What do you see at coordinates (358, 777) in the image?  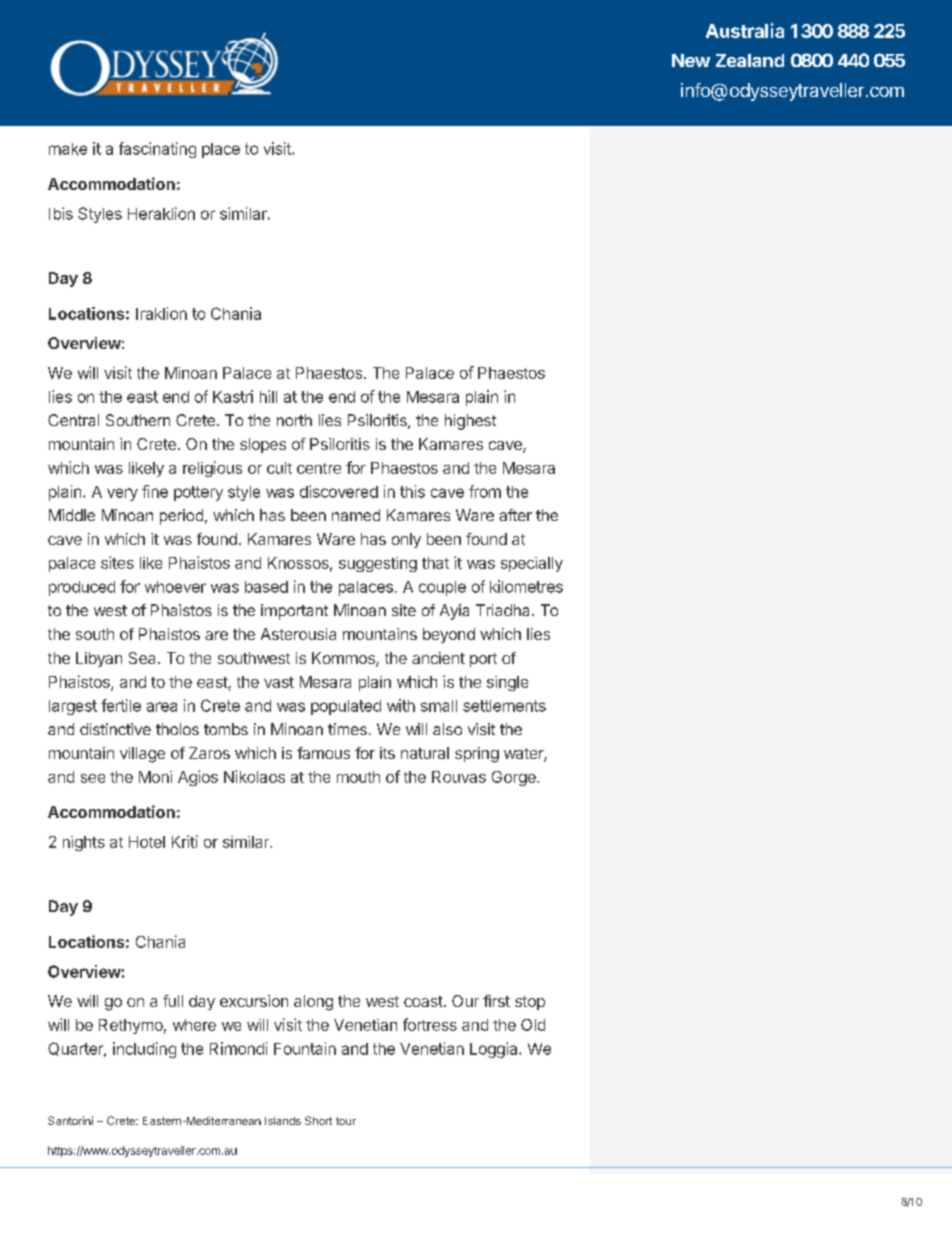 I see `mouth` at bounding box center [358, 777].
